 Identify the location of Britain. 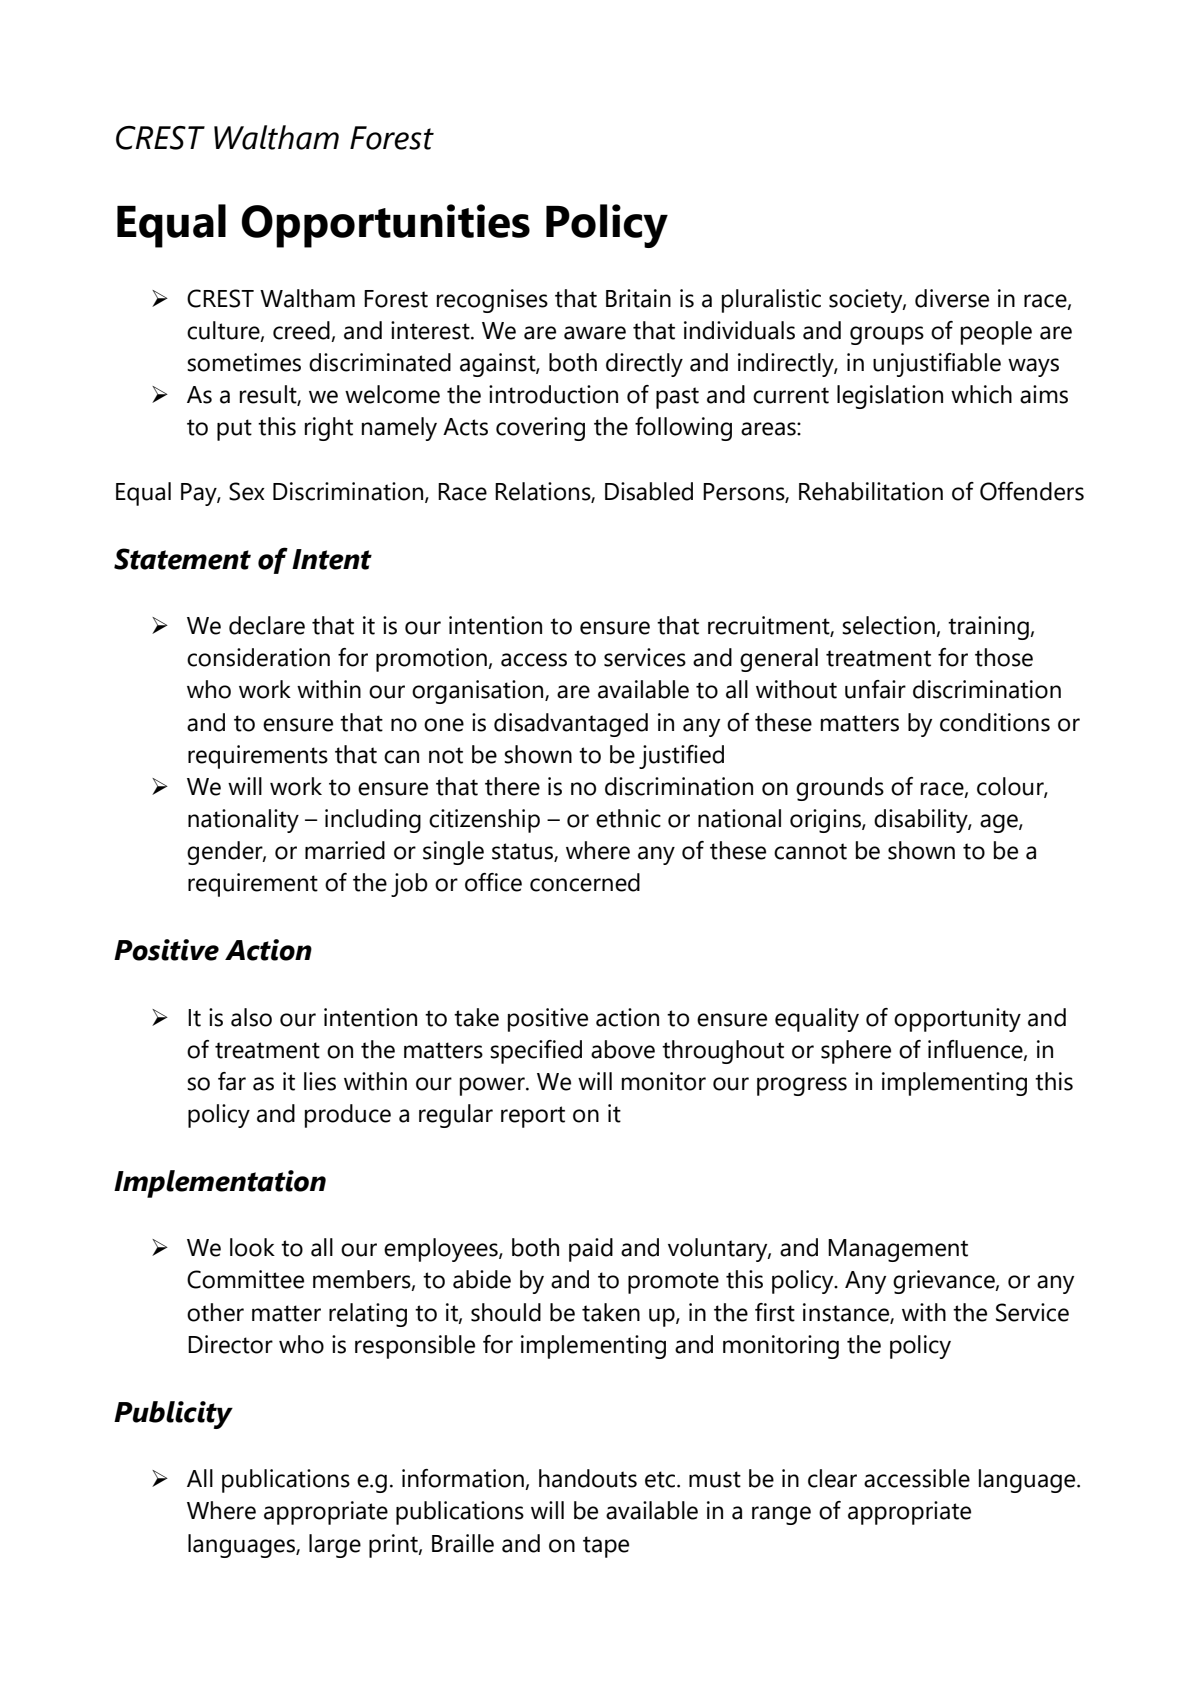
(638, 298).
